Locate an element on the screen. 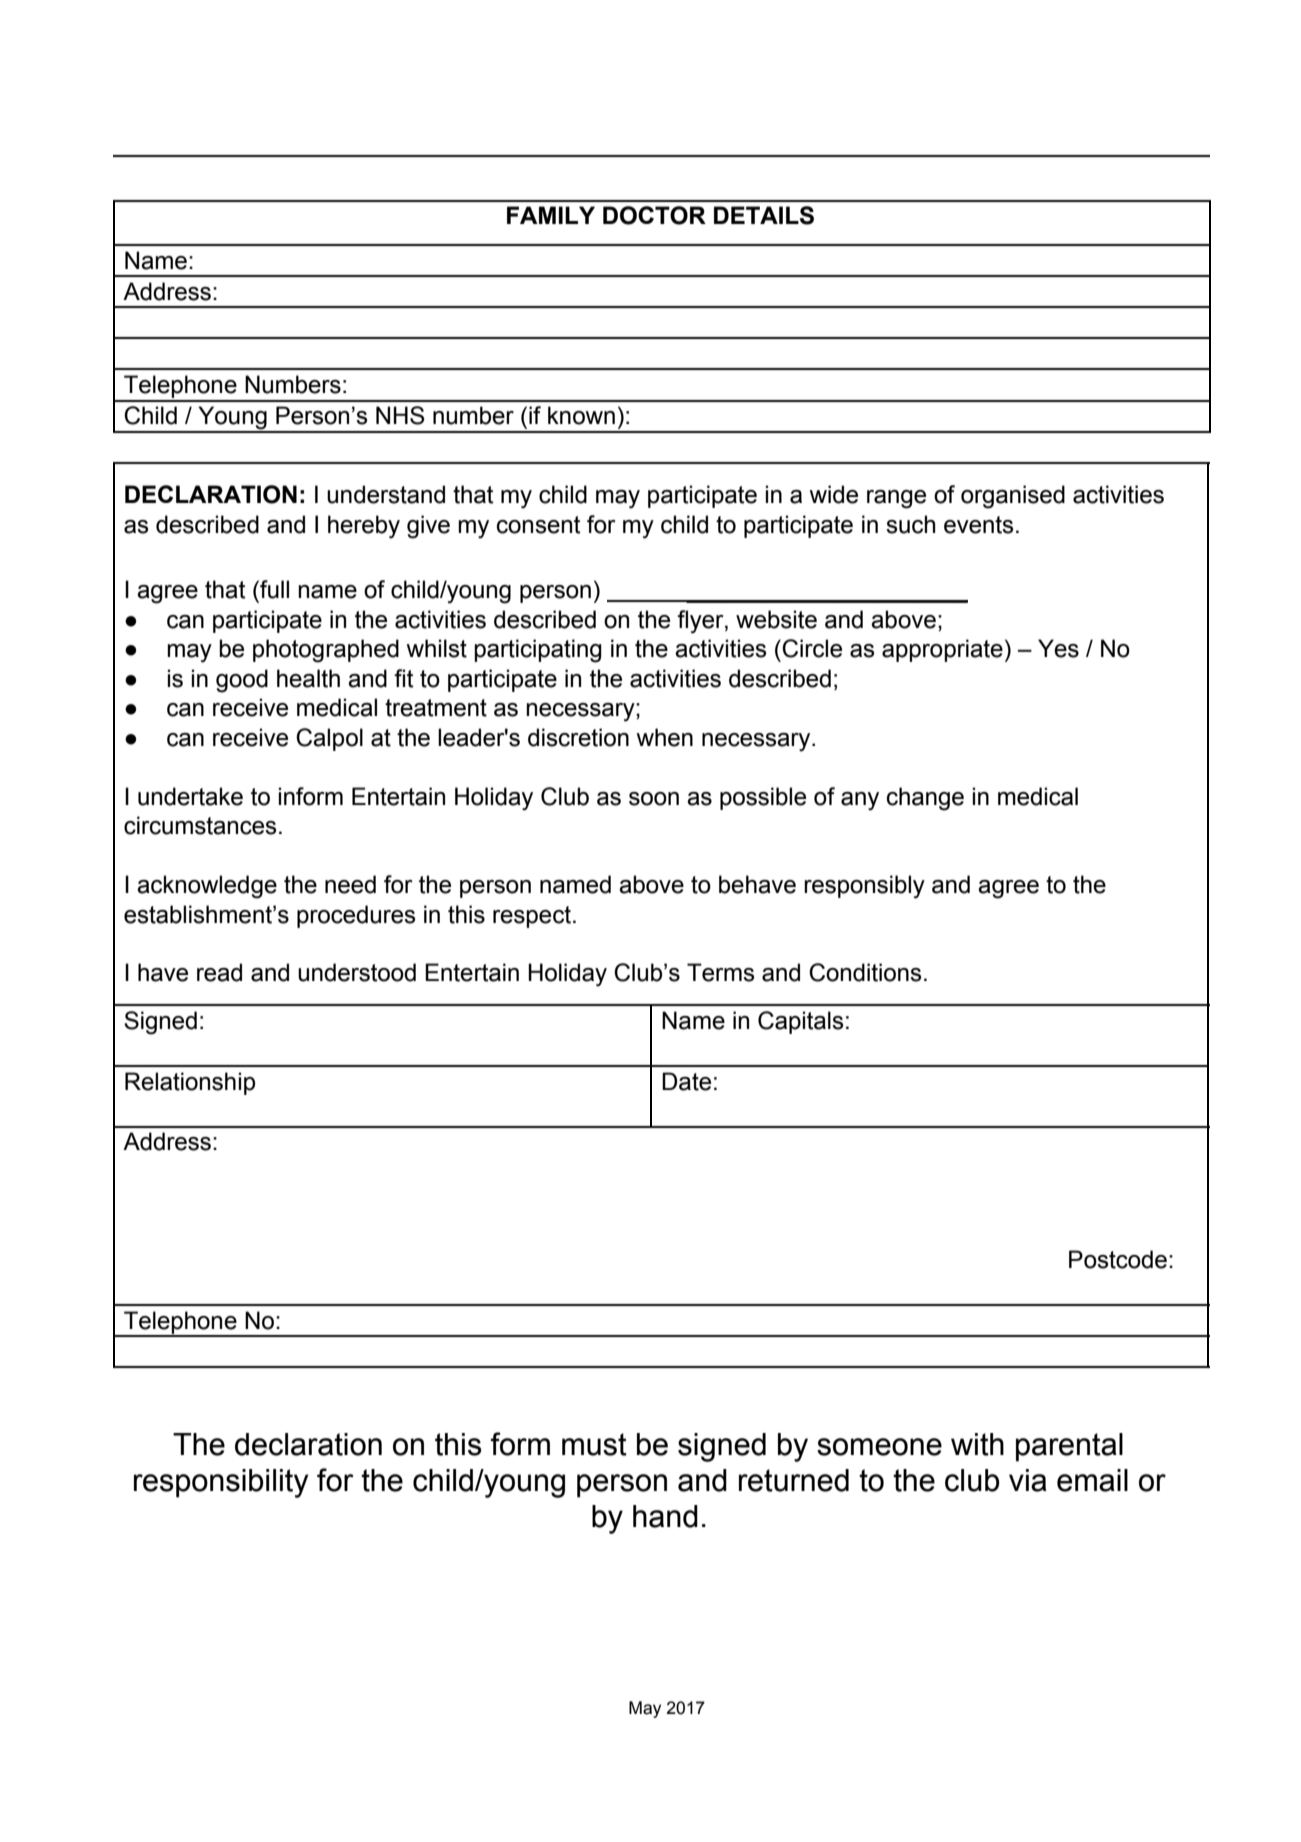 Image resolution: width=1301 pixels, height=1842 pixels. NHS is located at coordinates (400, 415).
